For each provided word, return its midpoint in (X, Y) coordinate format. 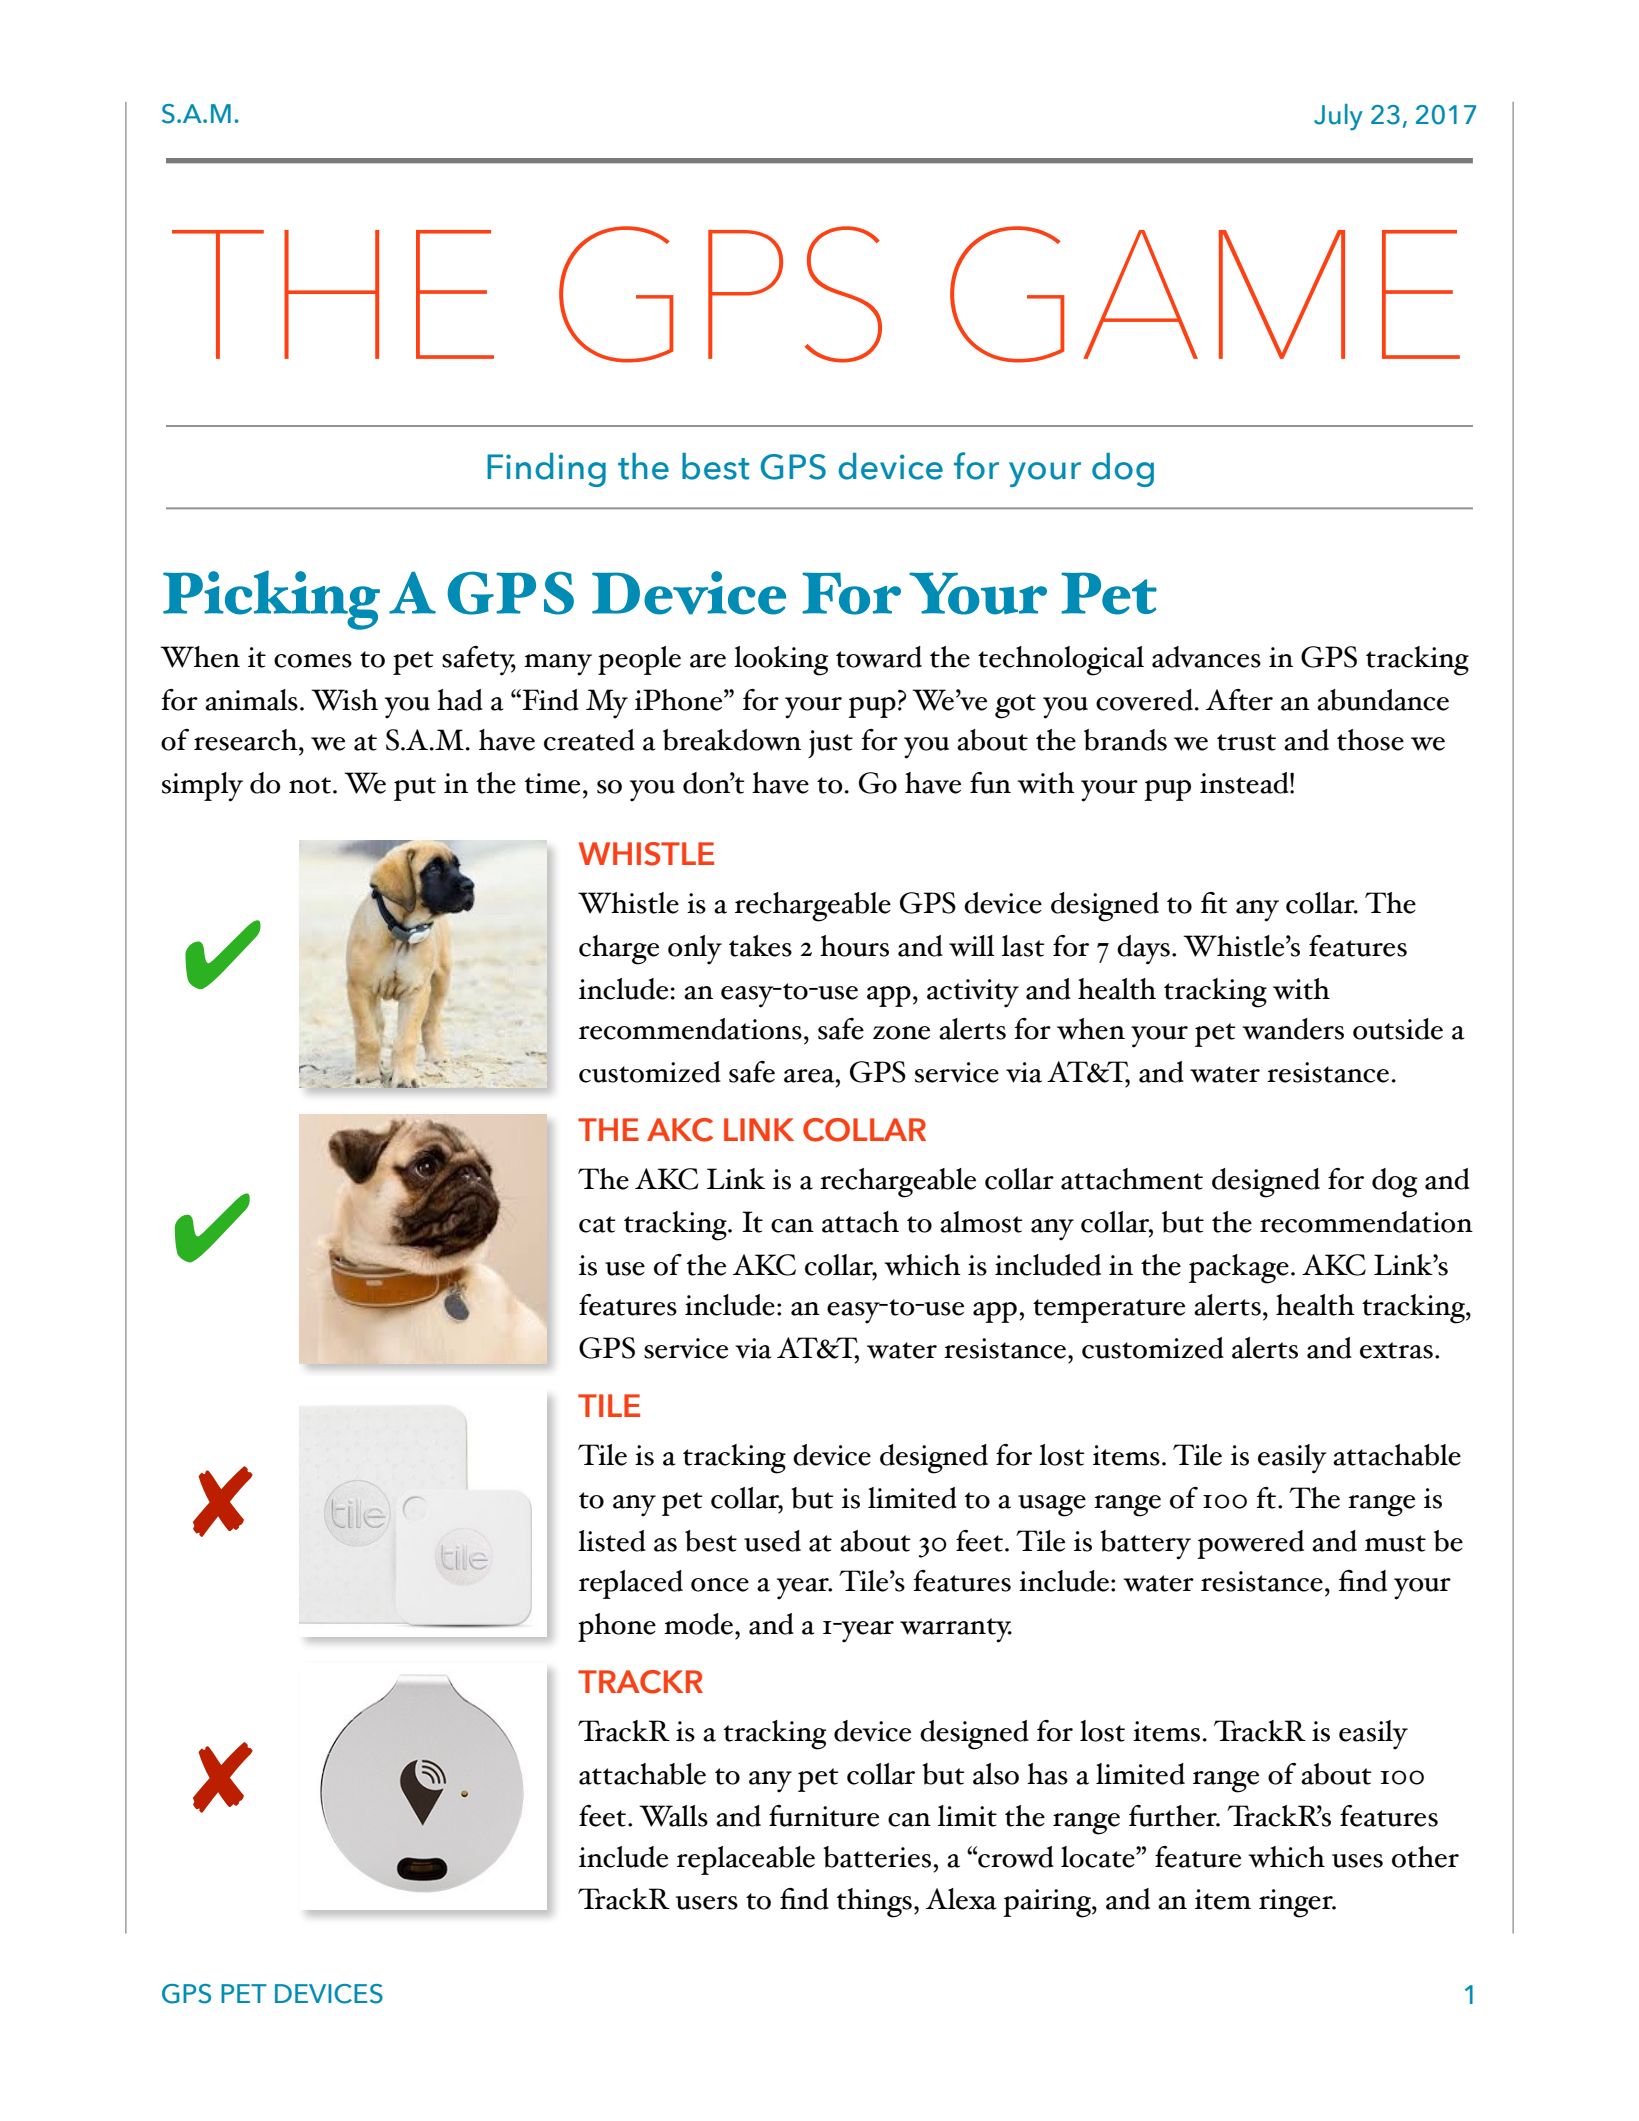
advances (1206, 657)
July (1338, 117)
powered (1250, 1544)
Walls (673, 1816)
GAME (1205, 294)
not (310, 785)
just (830, 744)
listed (612, 1541)
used (772, 1541)
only (695, 950)
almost (981, 1222)
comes (313, 661)
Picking (271, 600)
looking (781, 661)
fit (1214, 903)
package (1239, 1269)
